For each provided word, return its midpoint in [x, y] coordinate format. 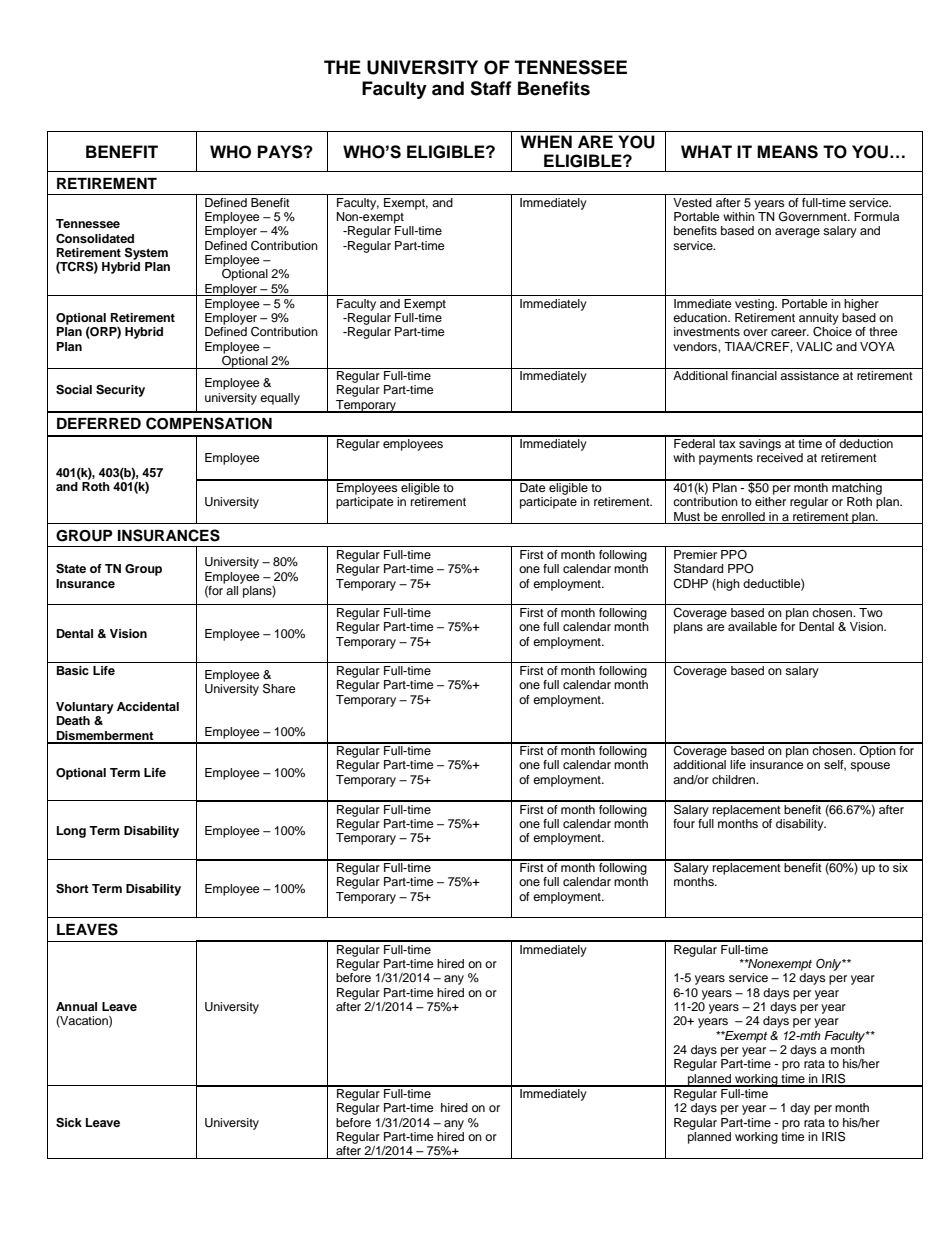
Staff [491, 88]
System [146, 253]
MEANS [787, 152]
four [684, 823]
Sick [69, 1123]
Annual [76, 1006]
